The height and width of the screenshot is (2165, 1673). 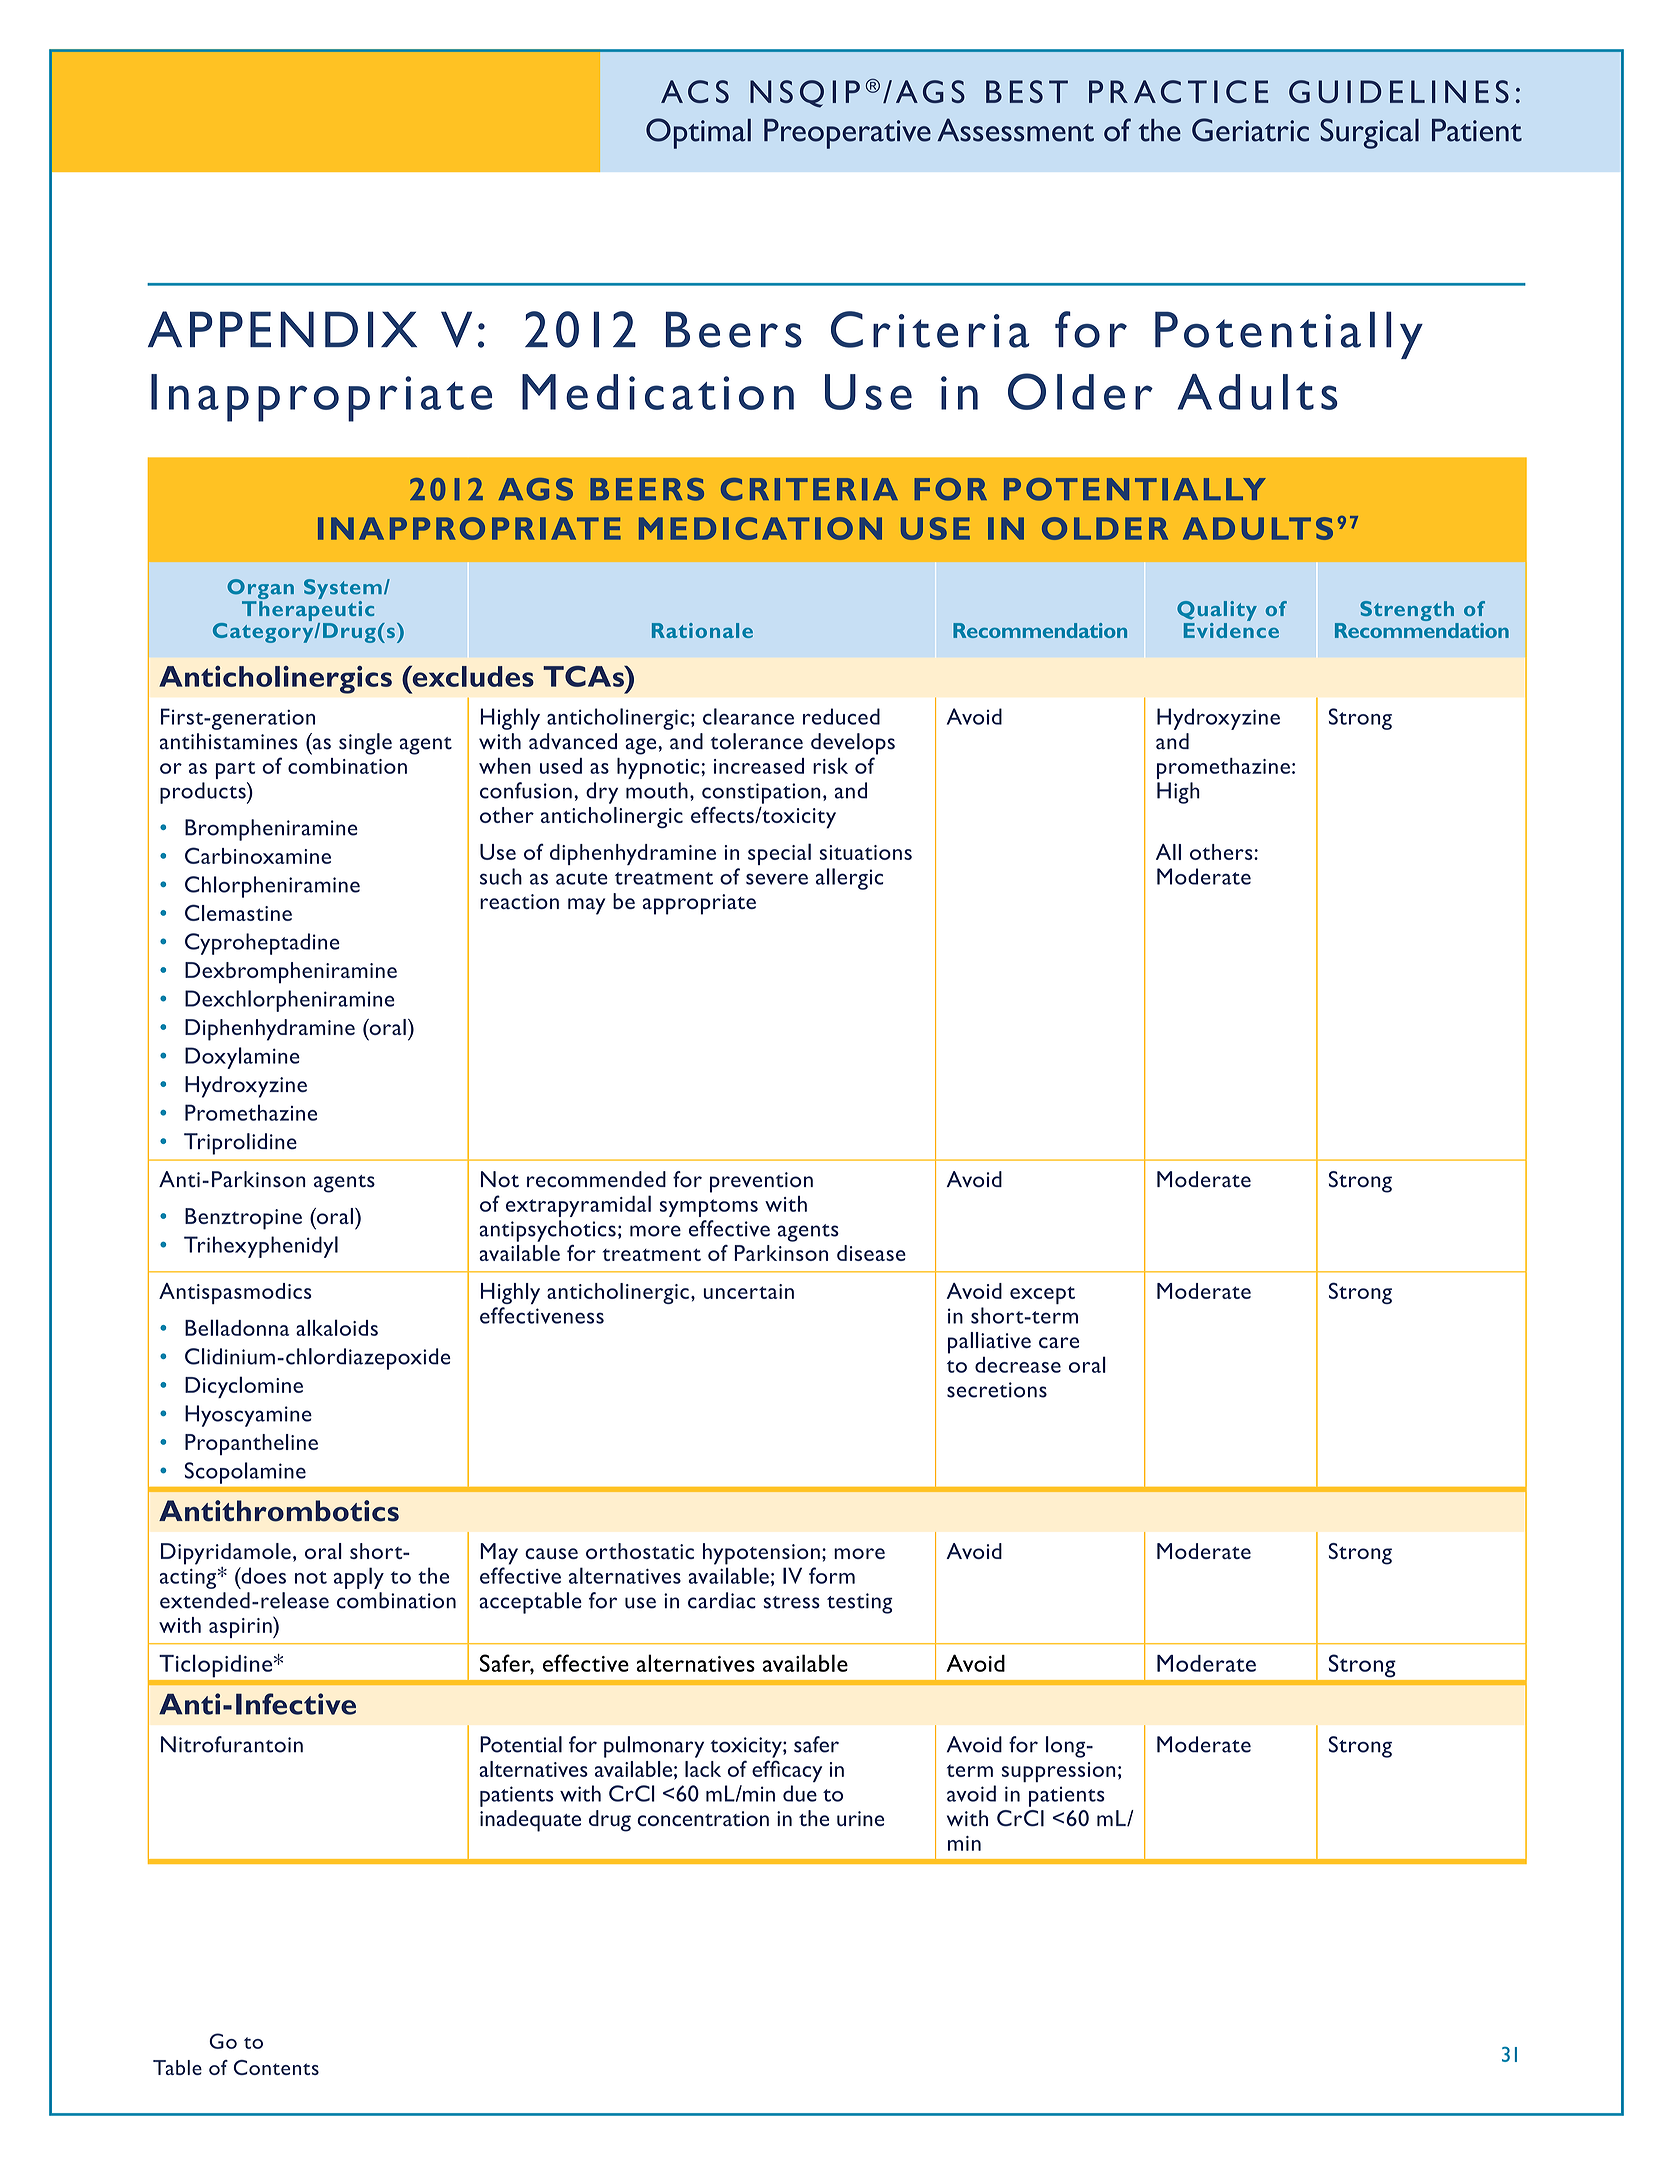 What do you see at coordinates (359, 1578) in the screenshot?
I see `apply` at bounding box center [359, 1578].
